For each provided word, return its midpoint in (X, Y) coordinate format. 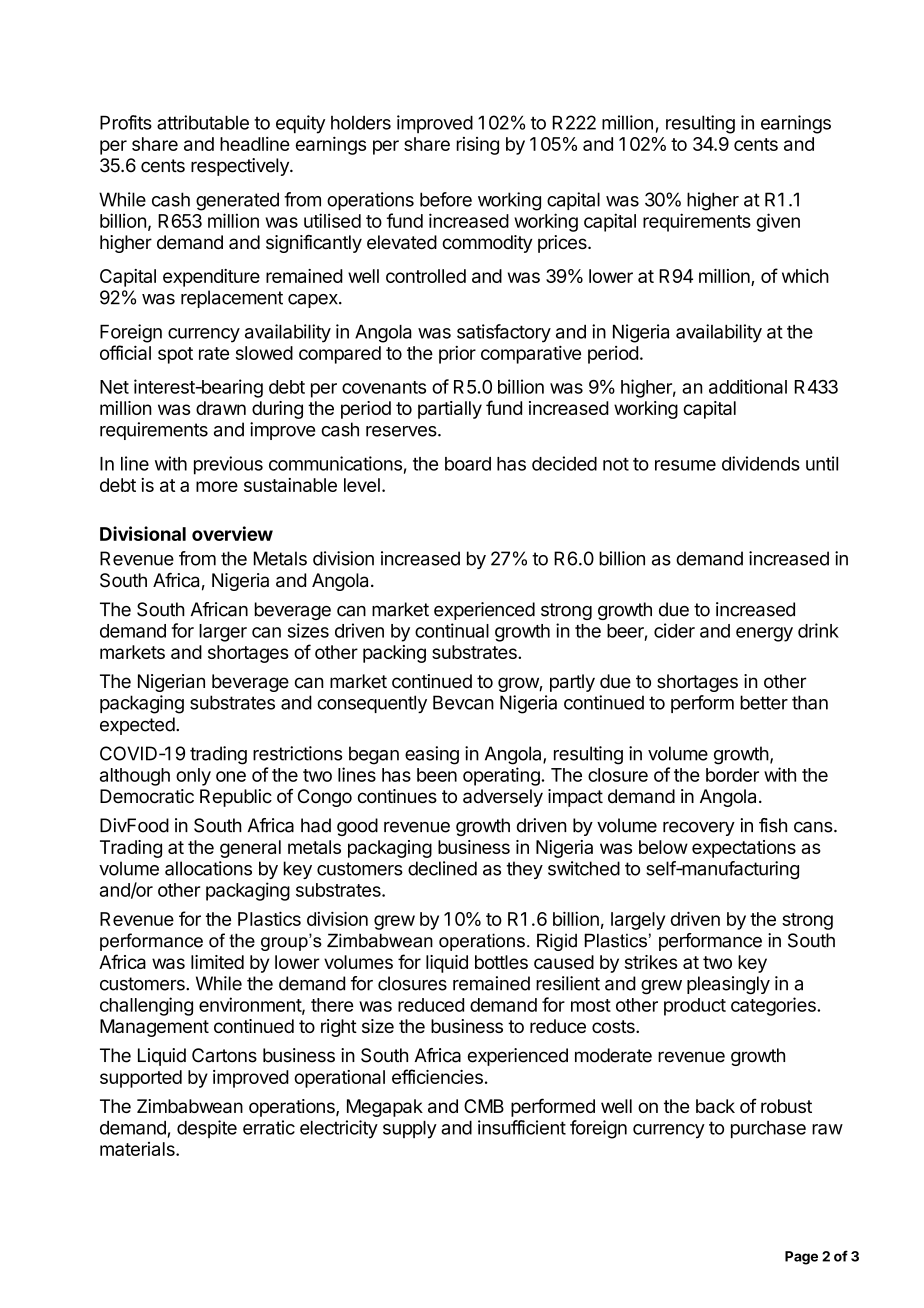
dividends (761, 463)
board (468, 464)
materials (138, 1149)
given (778, 222)
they (525, 870)
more (217, 486)
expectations (744, 849)
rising (478, 146)
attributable (203, 122)
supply (410, 1130)
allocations (208, 868)
